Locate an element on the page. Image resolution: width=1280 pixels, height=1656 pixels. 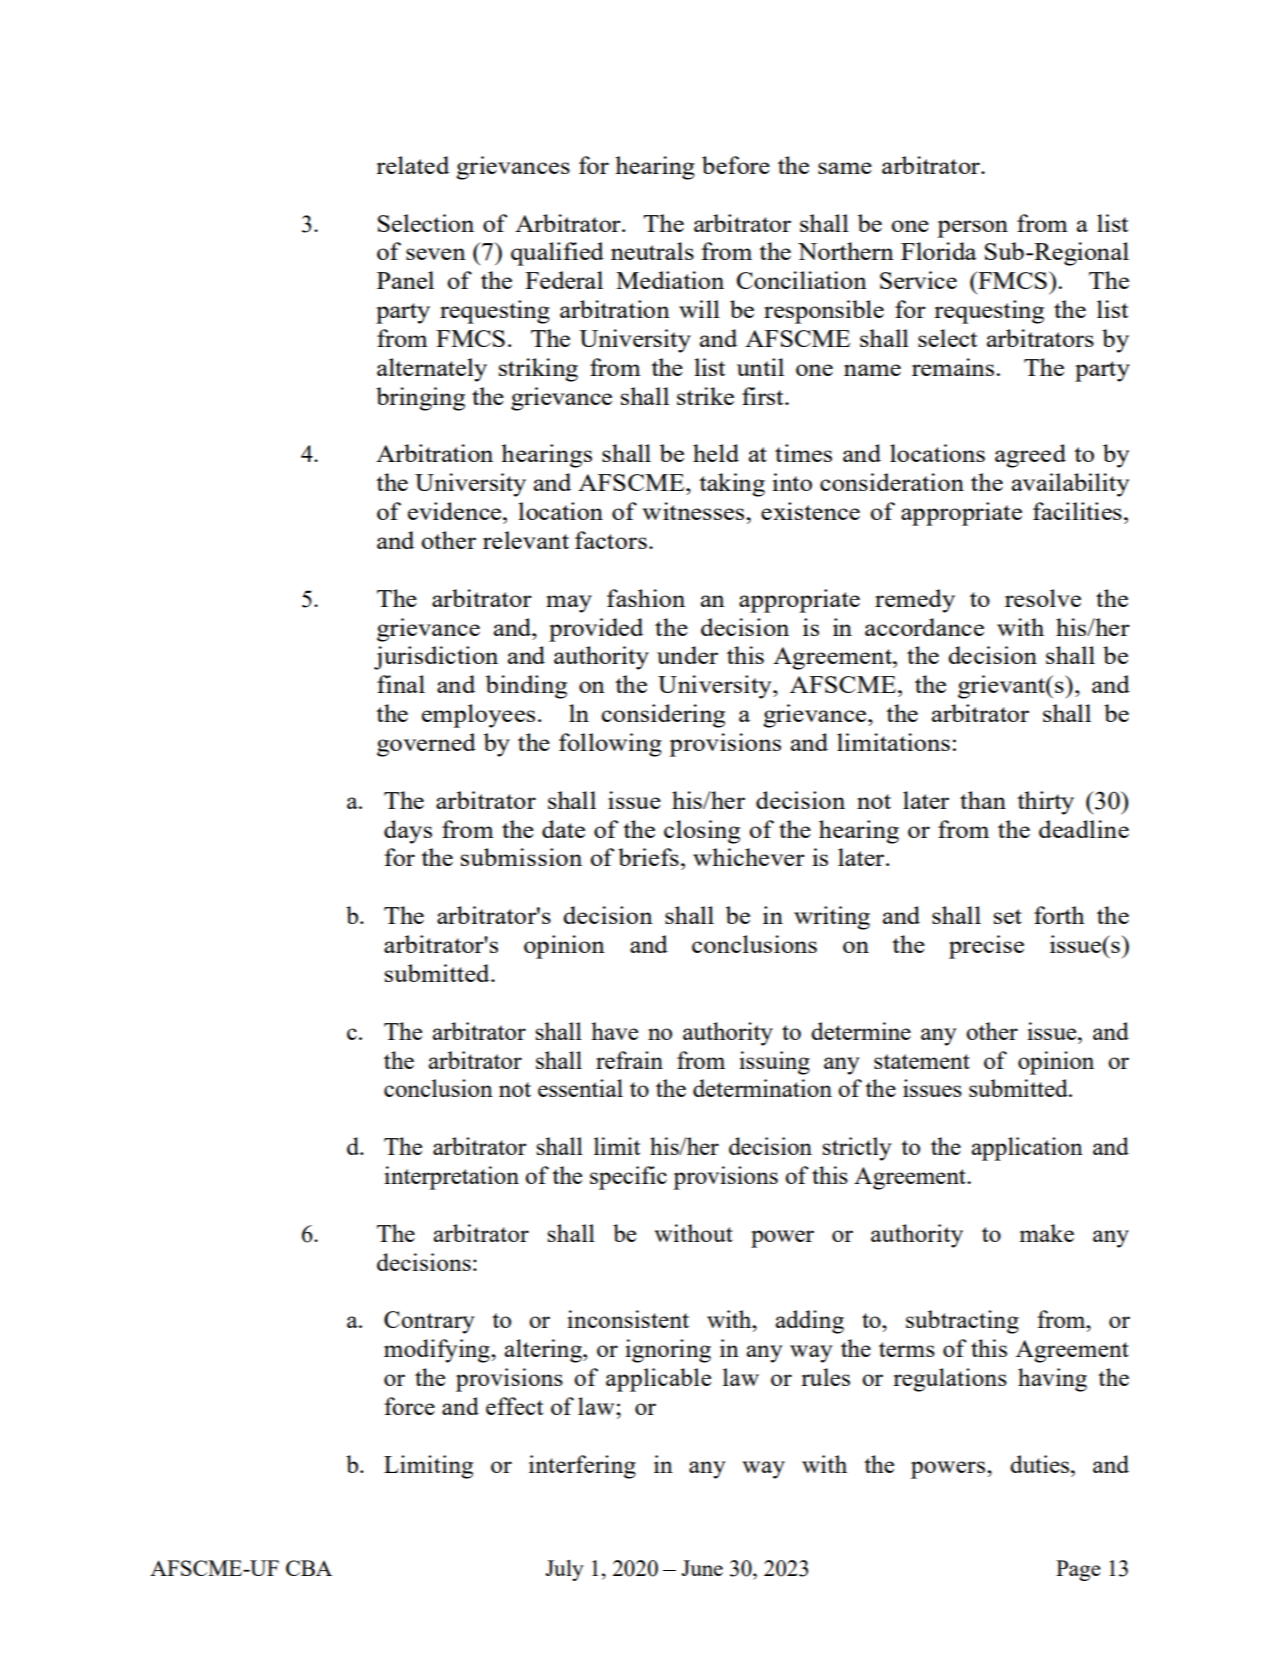
person is located at coordinates (972, 229).
